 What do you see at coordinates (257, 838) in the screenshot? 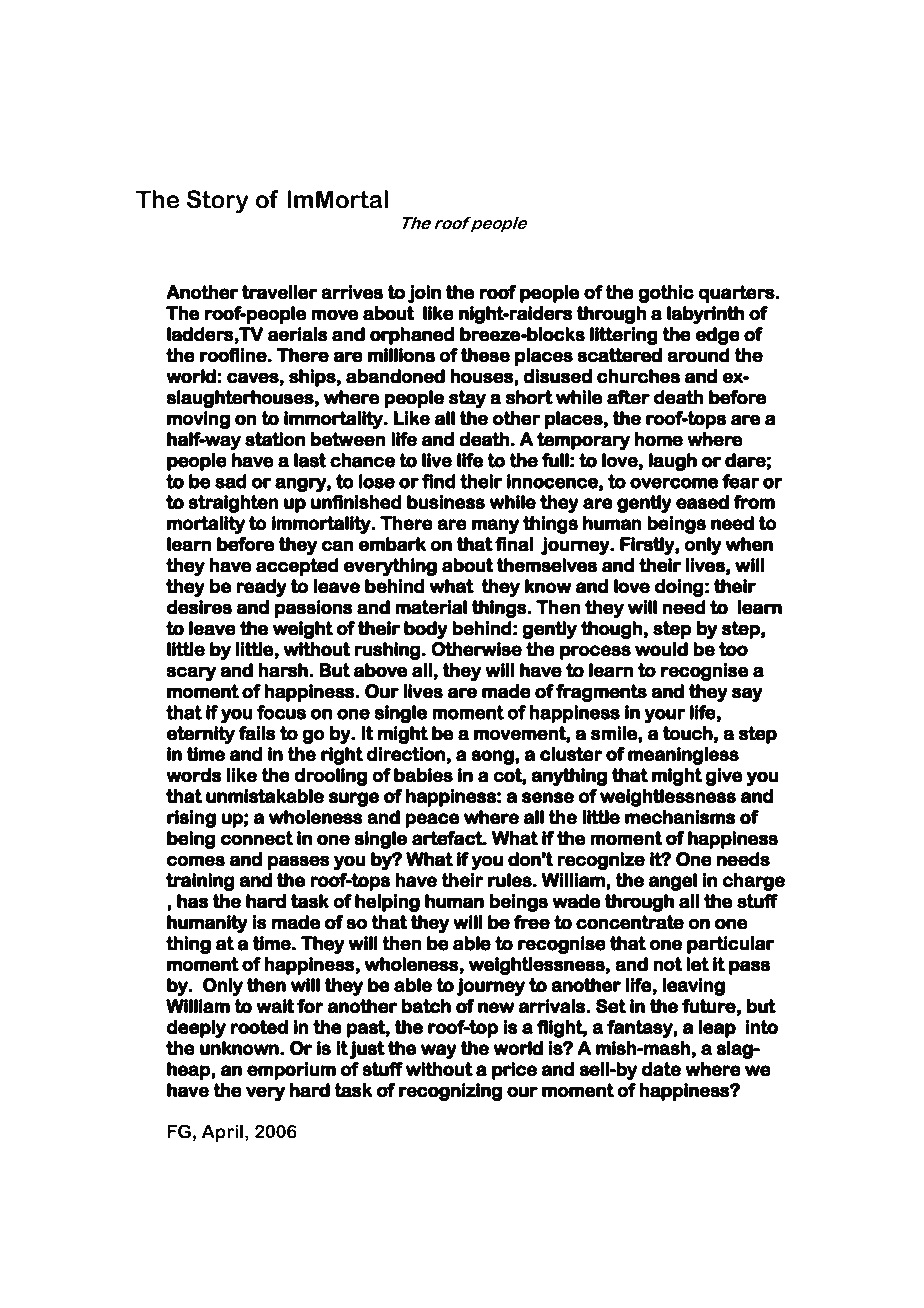
I see `connect` at bounding box center [257, 838].
